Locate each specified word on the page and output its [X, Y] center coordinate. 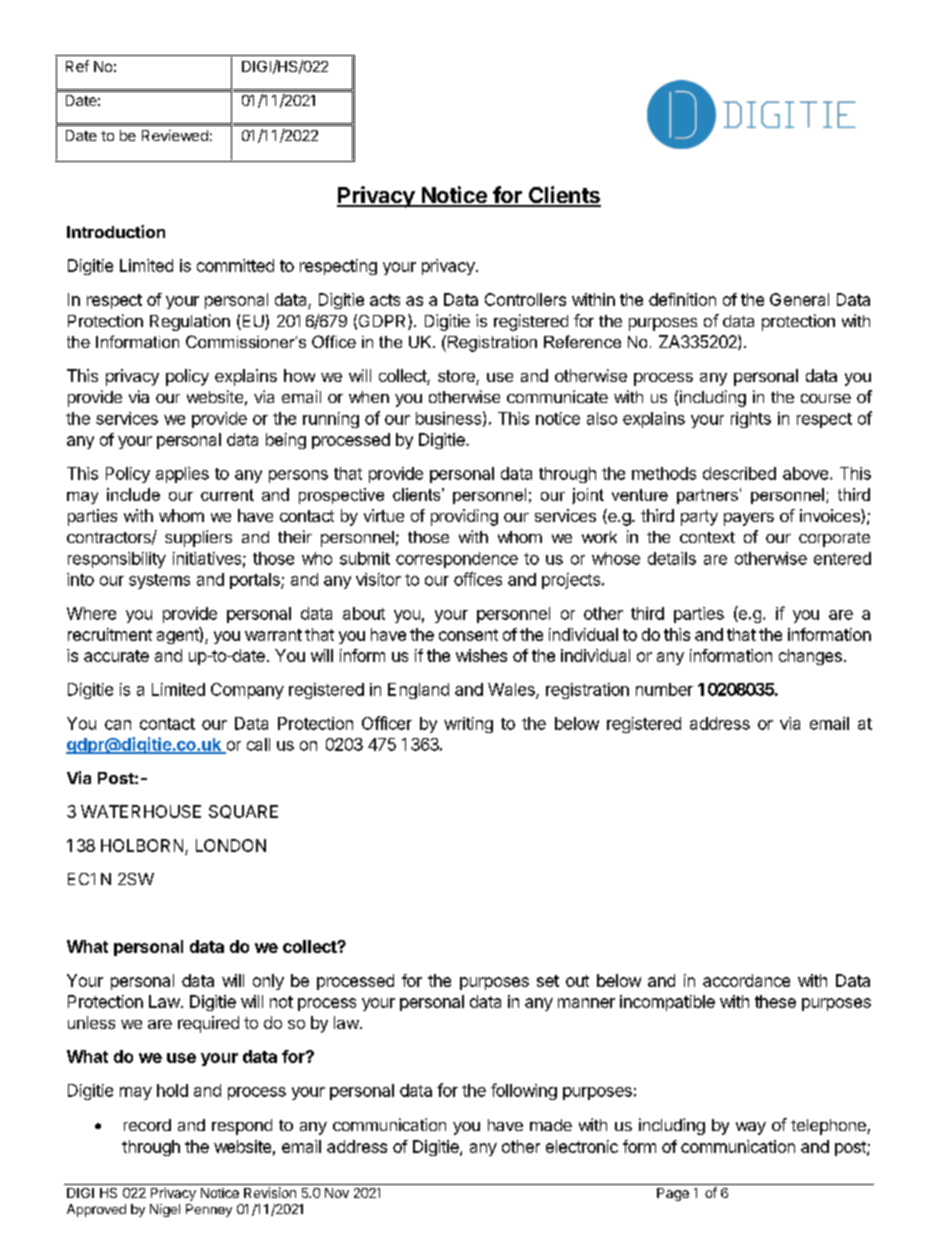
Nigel [165, 1210]
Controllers [525, 299]
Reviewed [175, 135]
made [551, 1125]
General [799, 299]
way [751, 1128]
